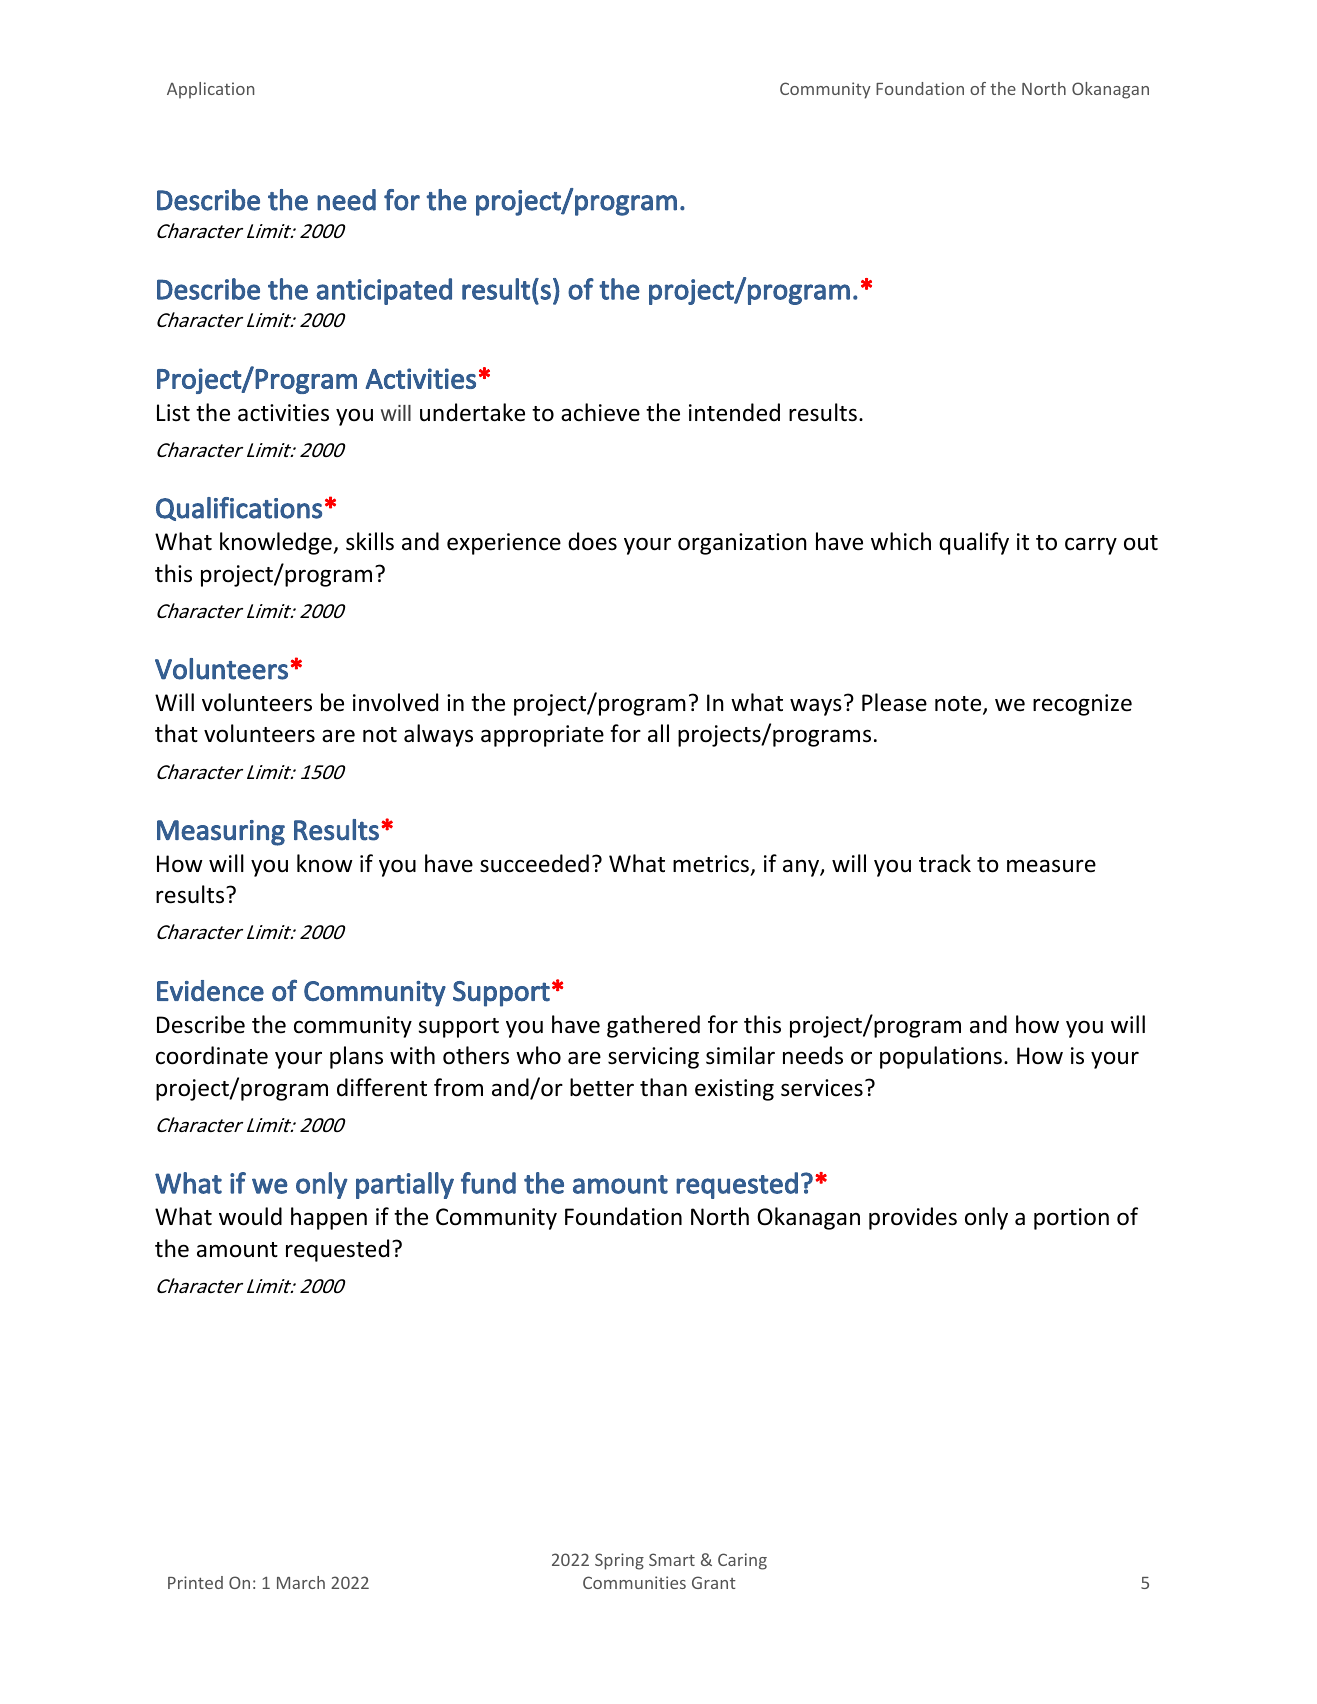 Image resolution: width=1317 pixels, height=1704 pixels. Describe the element at coordinates (600, 412) in the document. I see `achieve` at that location.
